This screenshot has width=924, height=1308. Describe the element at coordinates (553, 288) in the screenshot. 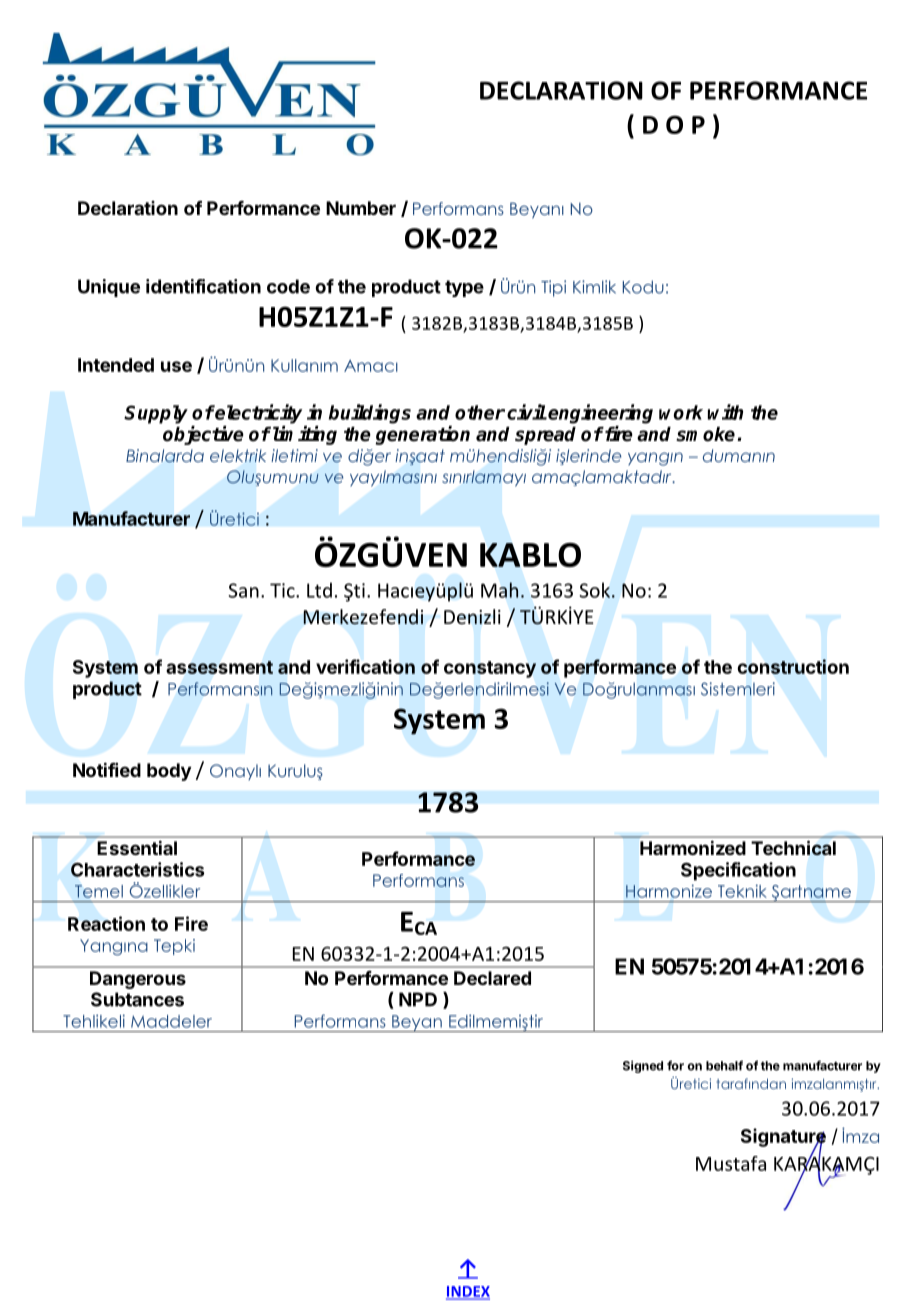

I see `Tipi` at that location.
